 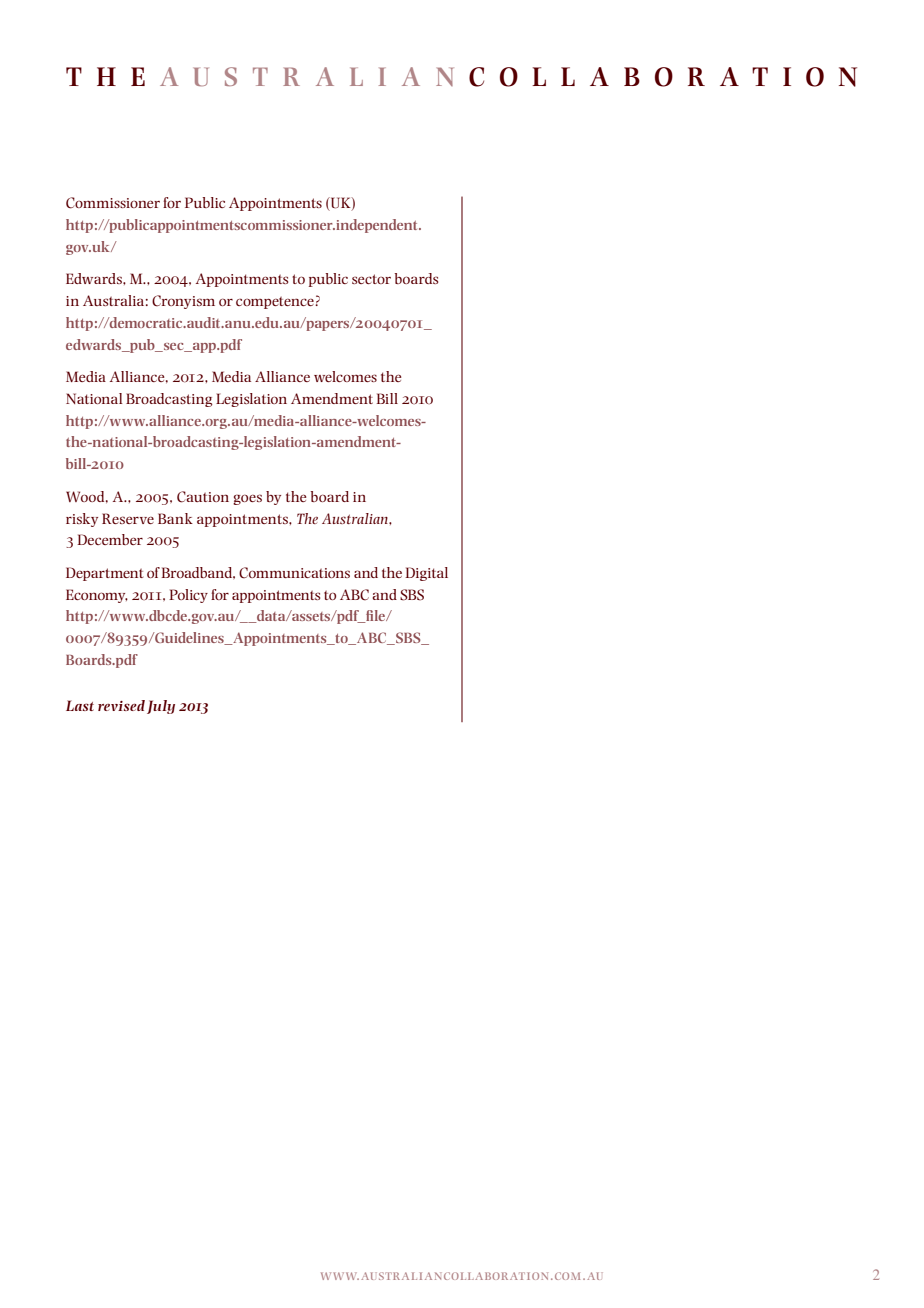 I want to click on Last, so click(x=80, y=705).
